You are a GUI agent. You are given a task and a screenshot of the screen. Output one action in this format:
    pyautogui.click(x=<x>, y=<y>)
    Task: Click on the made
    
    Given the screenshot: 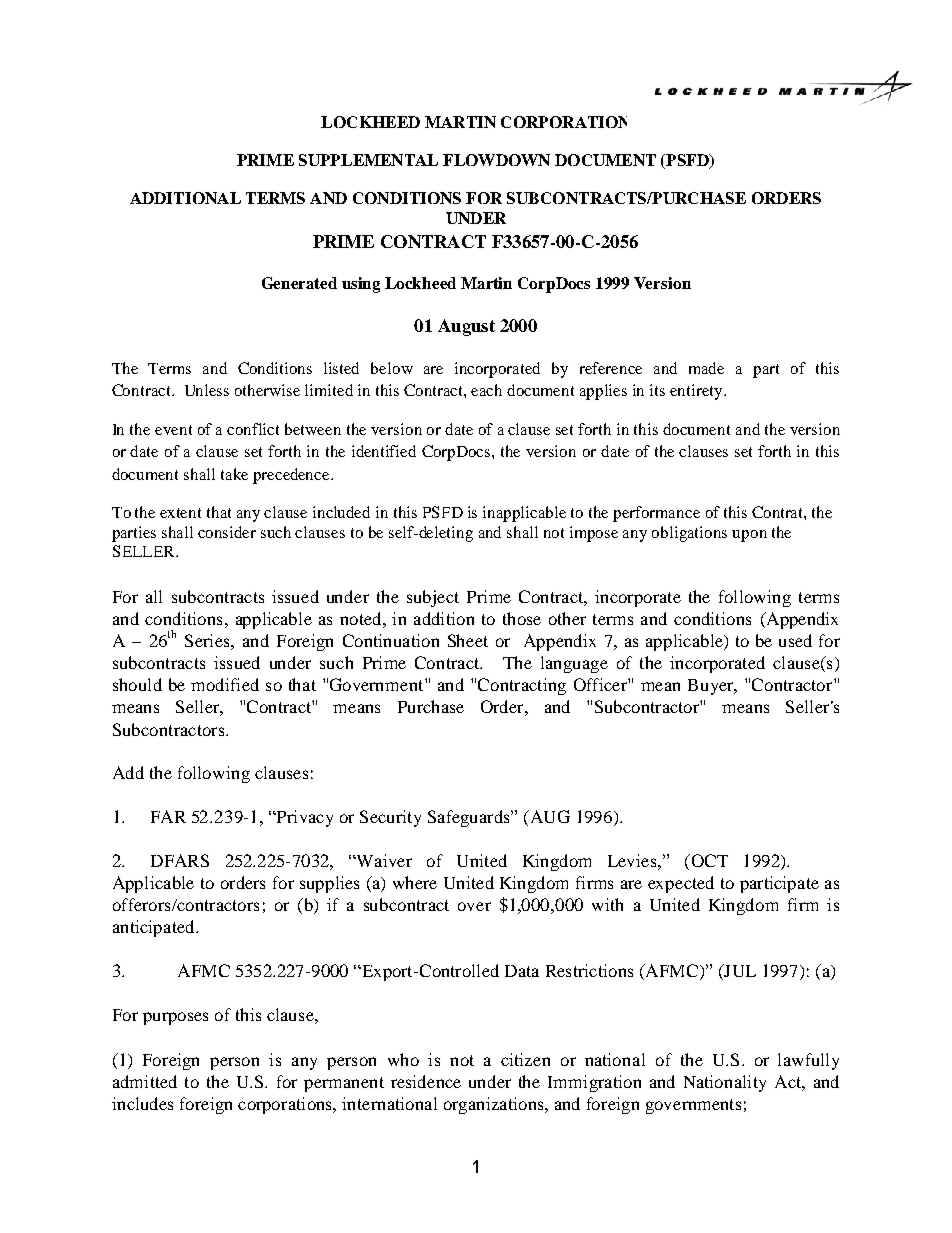 What is the action you would take?
    pyautogui.click(x=706, y=368)
